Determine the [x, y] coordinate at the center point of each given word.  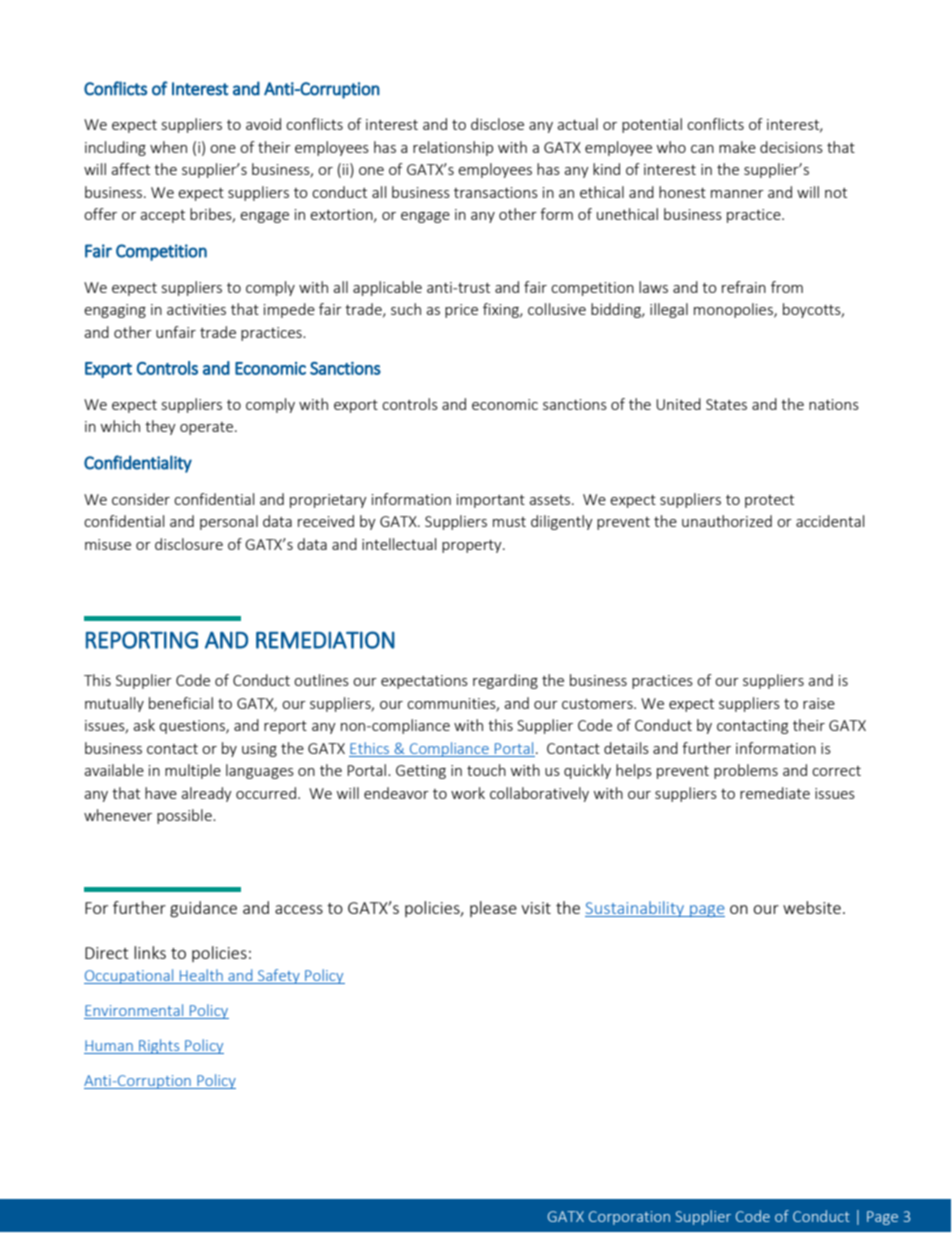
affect [130, 169]
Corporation [629, 1218]
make [737, 147]
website [812, 907]
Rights [159, 1046]
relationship [453, 148]
